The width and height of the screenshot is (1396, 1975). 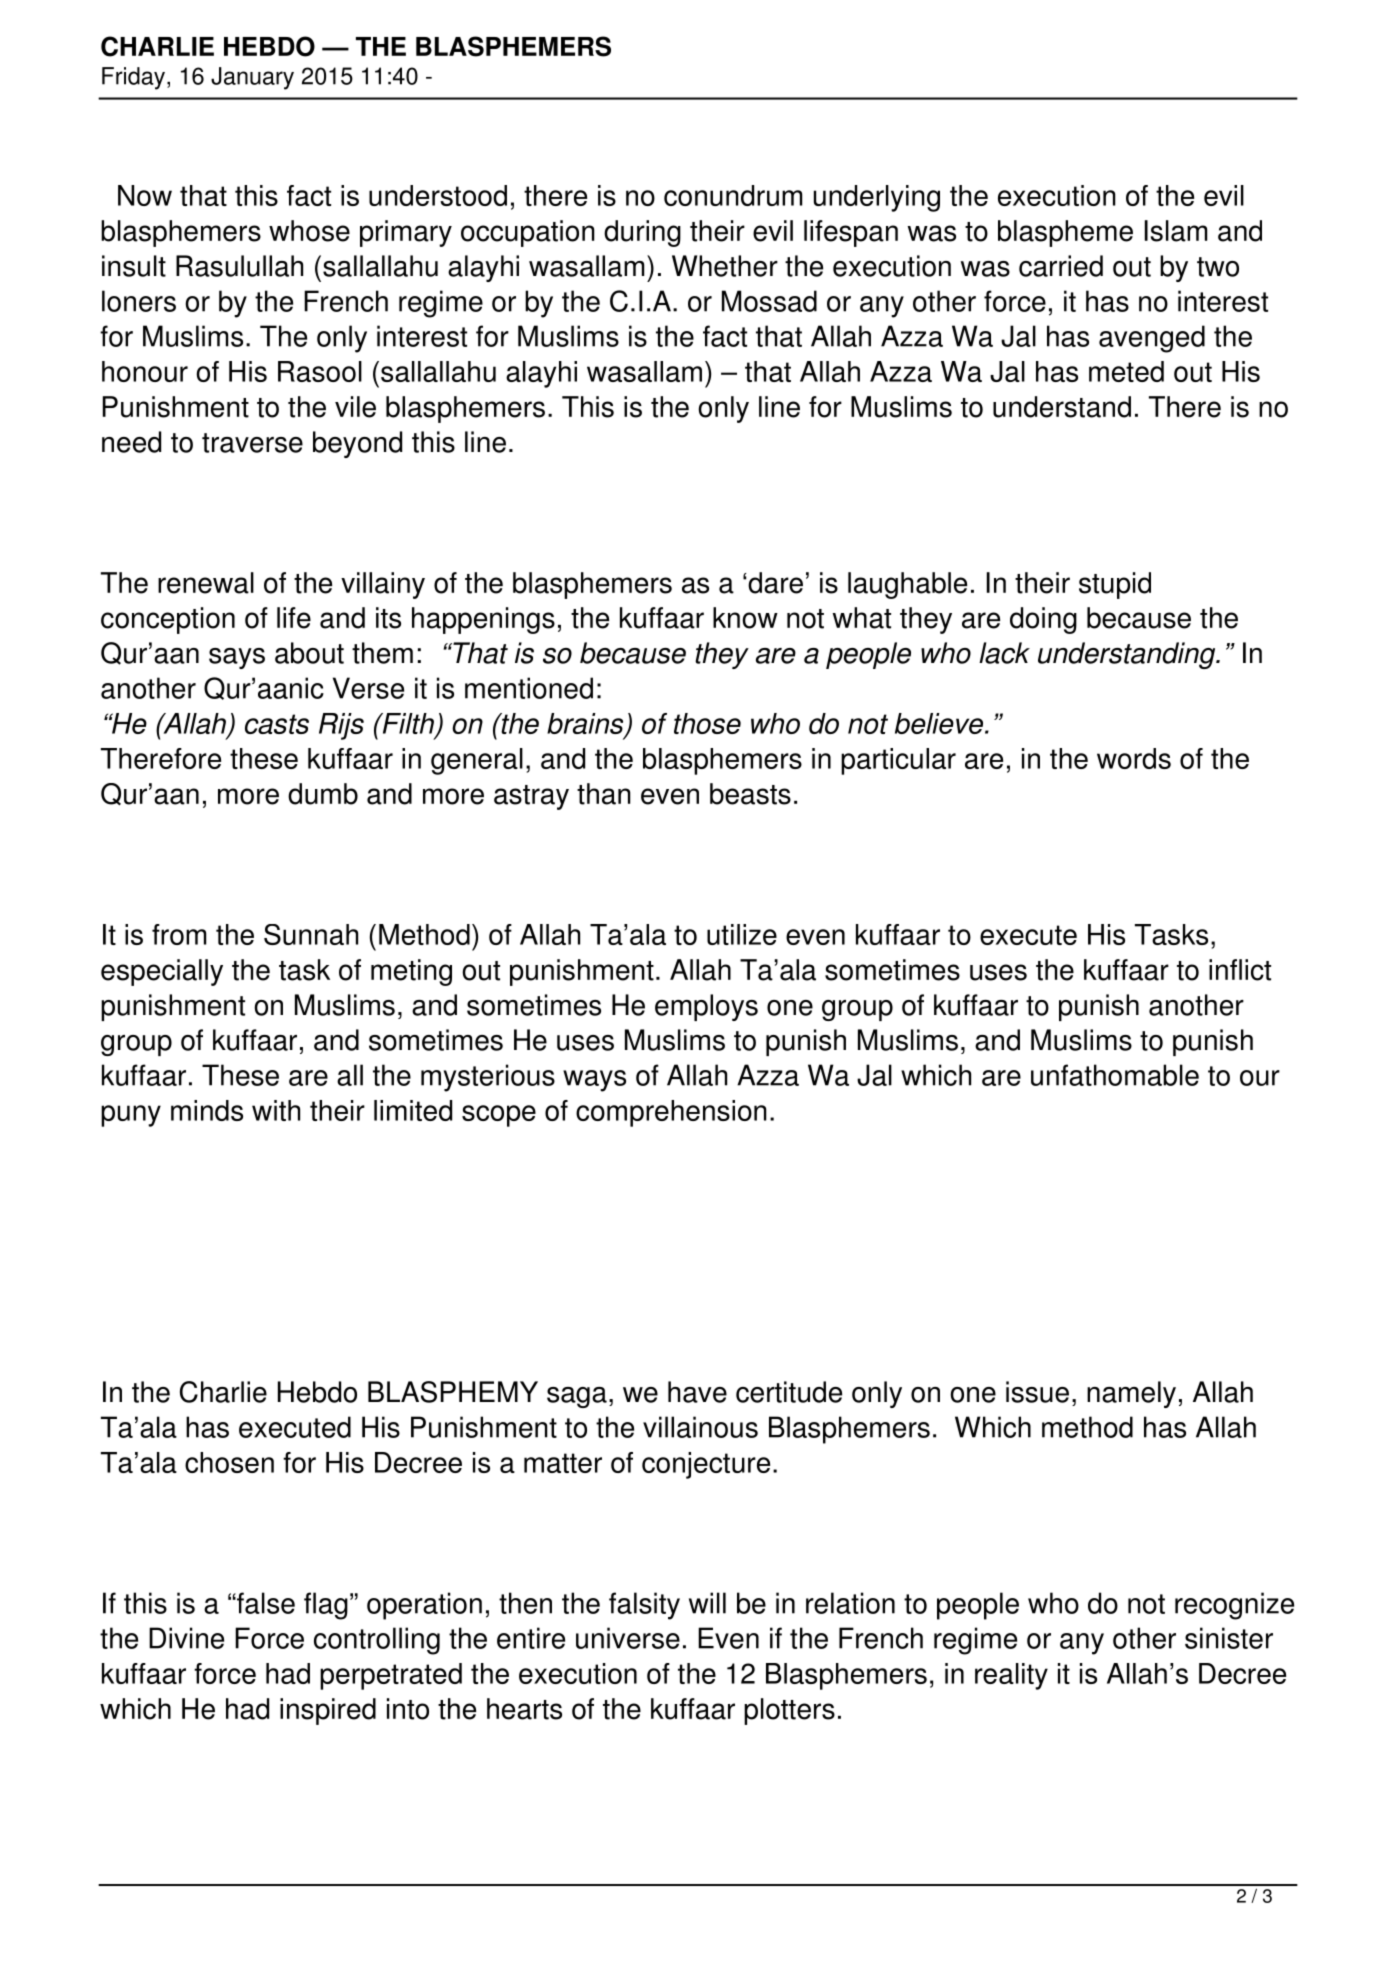 What do you see at coordinates (733, 195) in the screenshot?
I see `conundrum` at bounding box center [733, 195].
